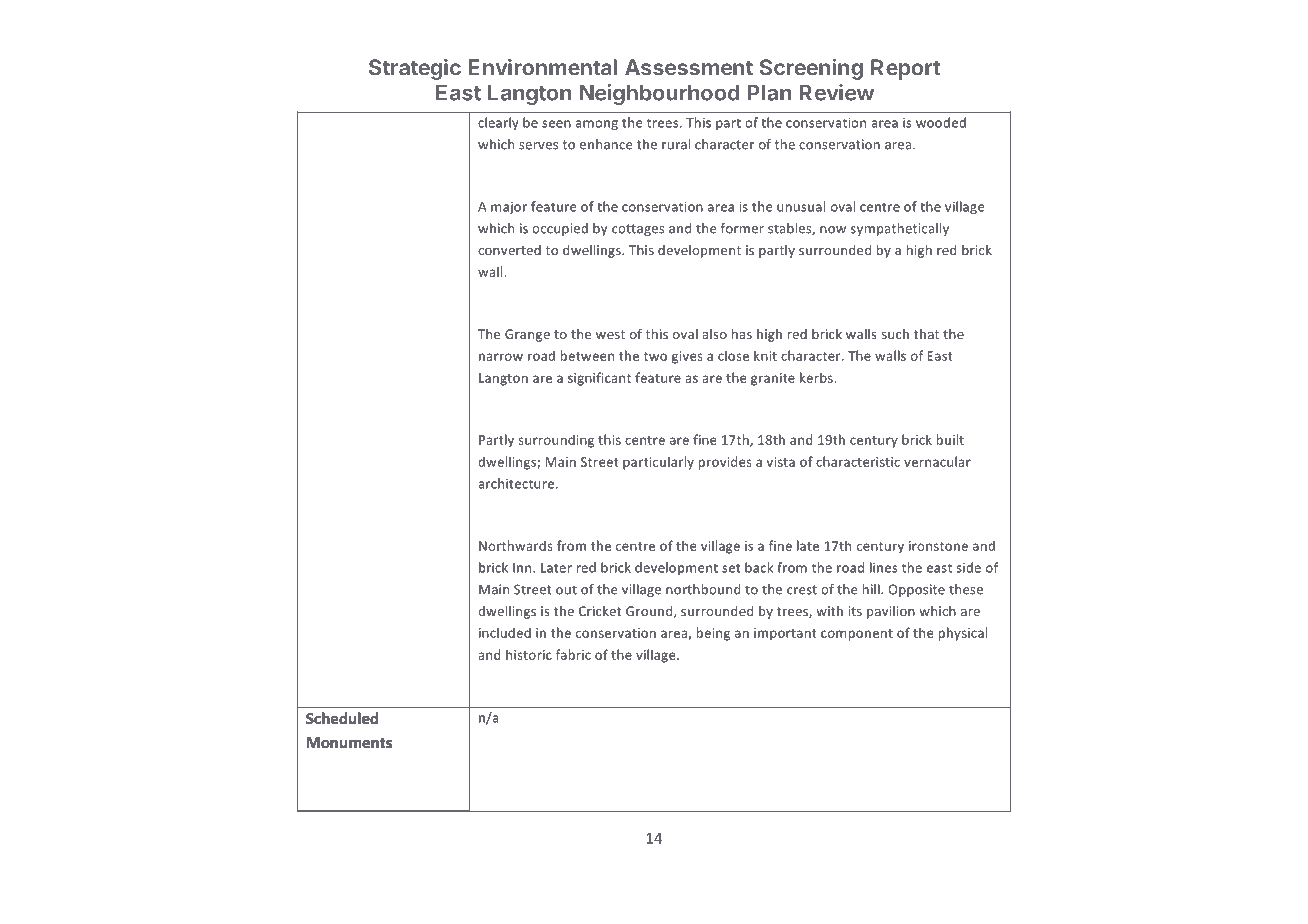  Describe the element at coordinates (884, 567) in the screenshot. I see `lines` at that location.
